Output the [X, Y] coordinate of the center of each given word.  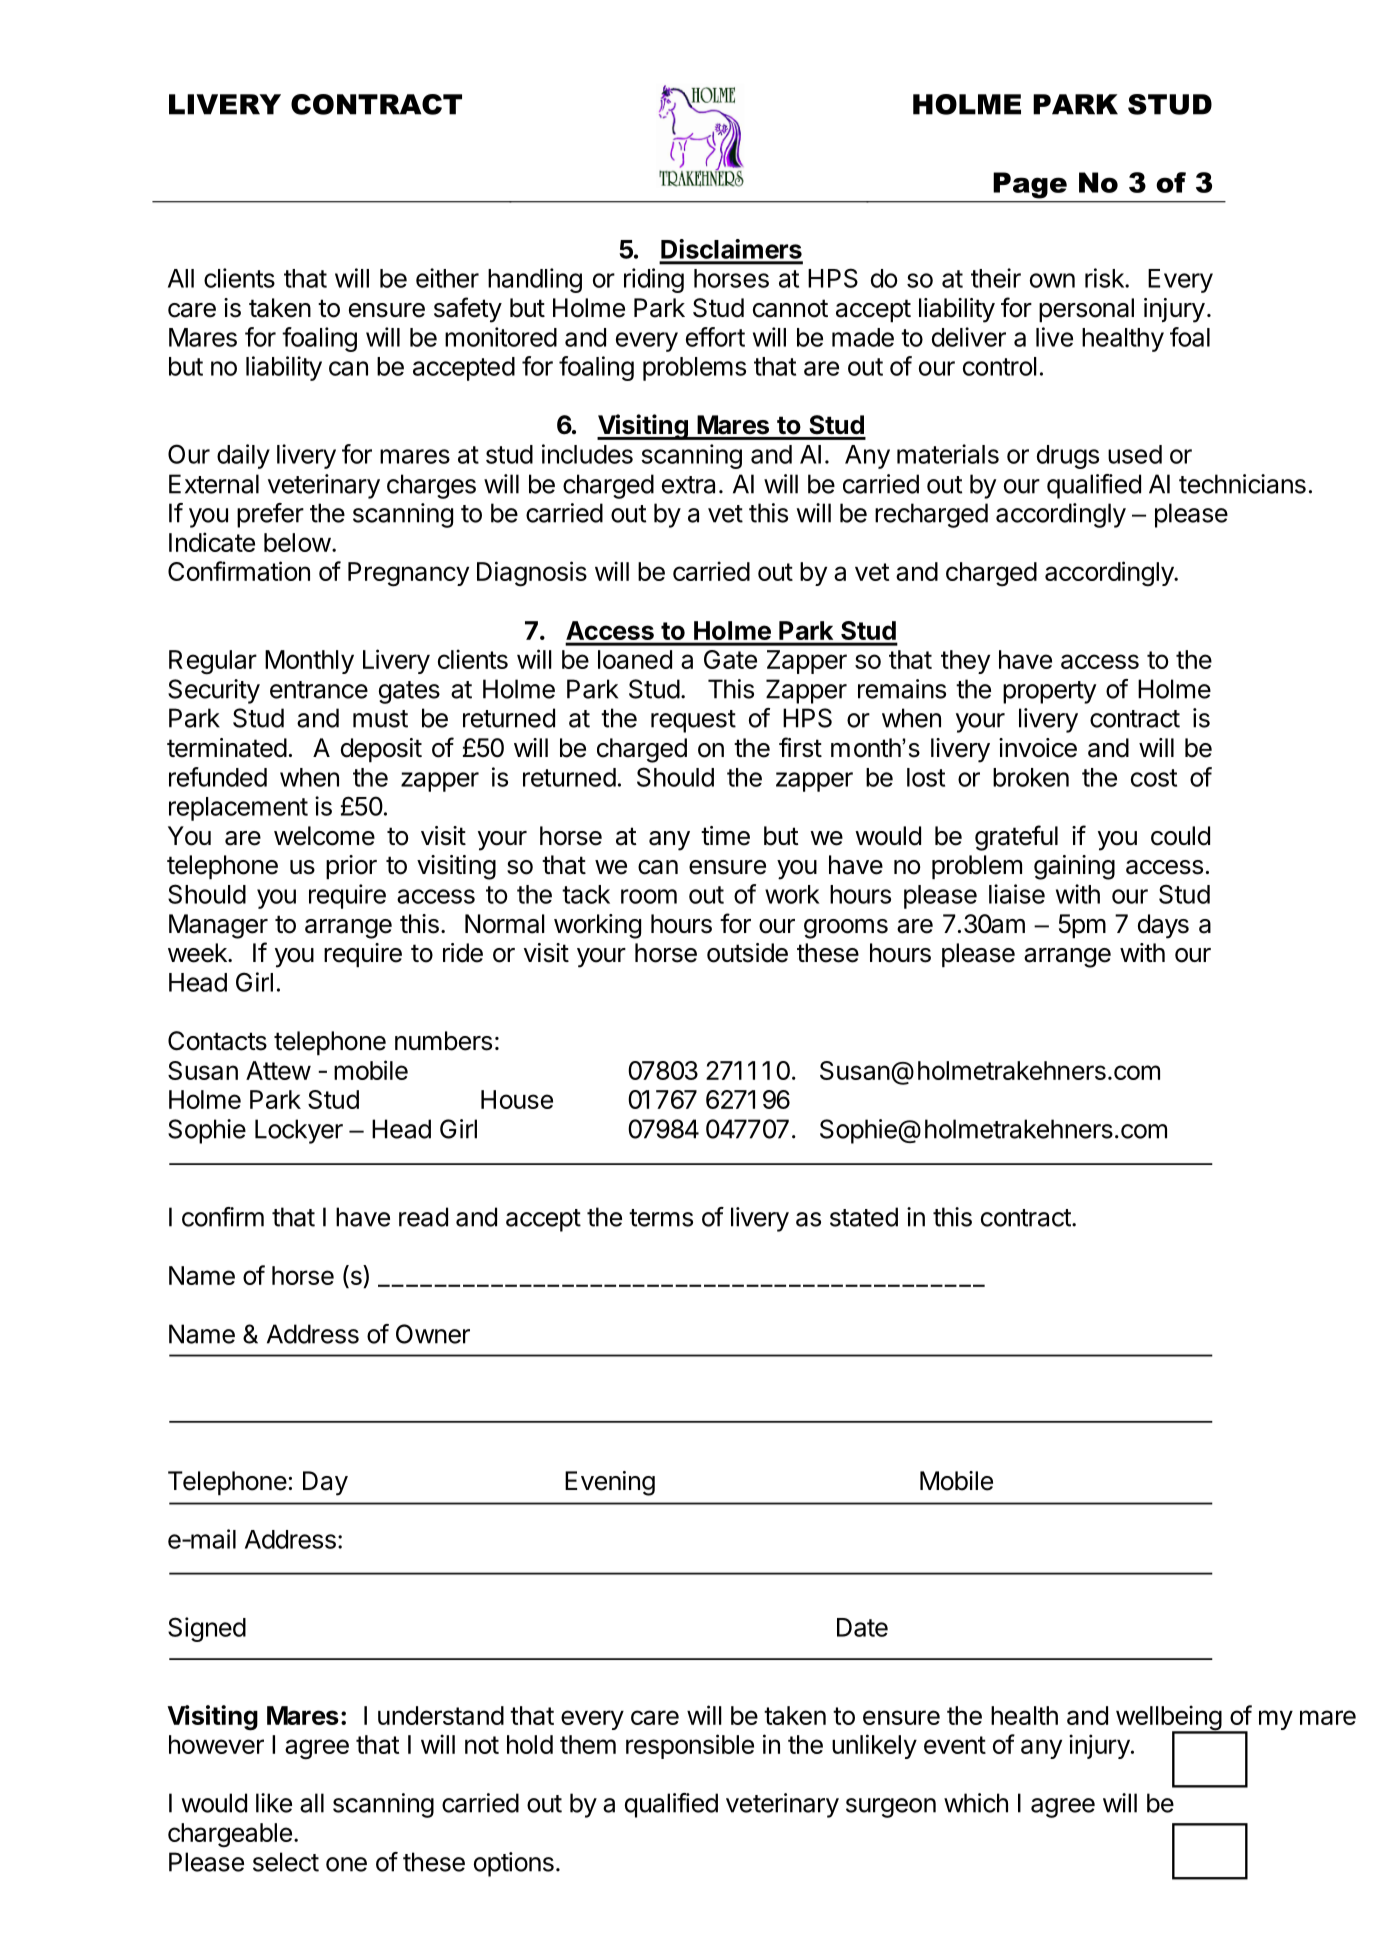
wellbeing [1169, 1719]
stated [864, 1217]
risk [1105, 278]
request [693, 721]
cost [1154, 778]
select [286, 1862]
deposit [381, 750]
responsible [690, 1746]
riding [654, 280]
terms [661, 1218]
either [447, 278]
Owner [433, 1334]
